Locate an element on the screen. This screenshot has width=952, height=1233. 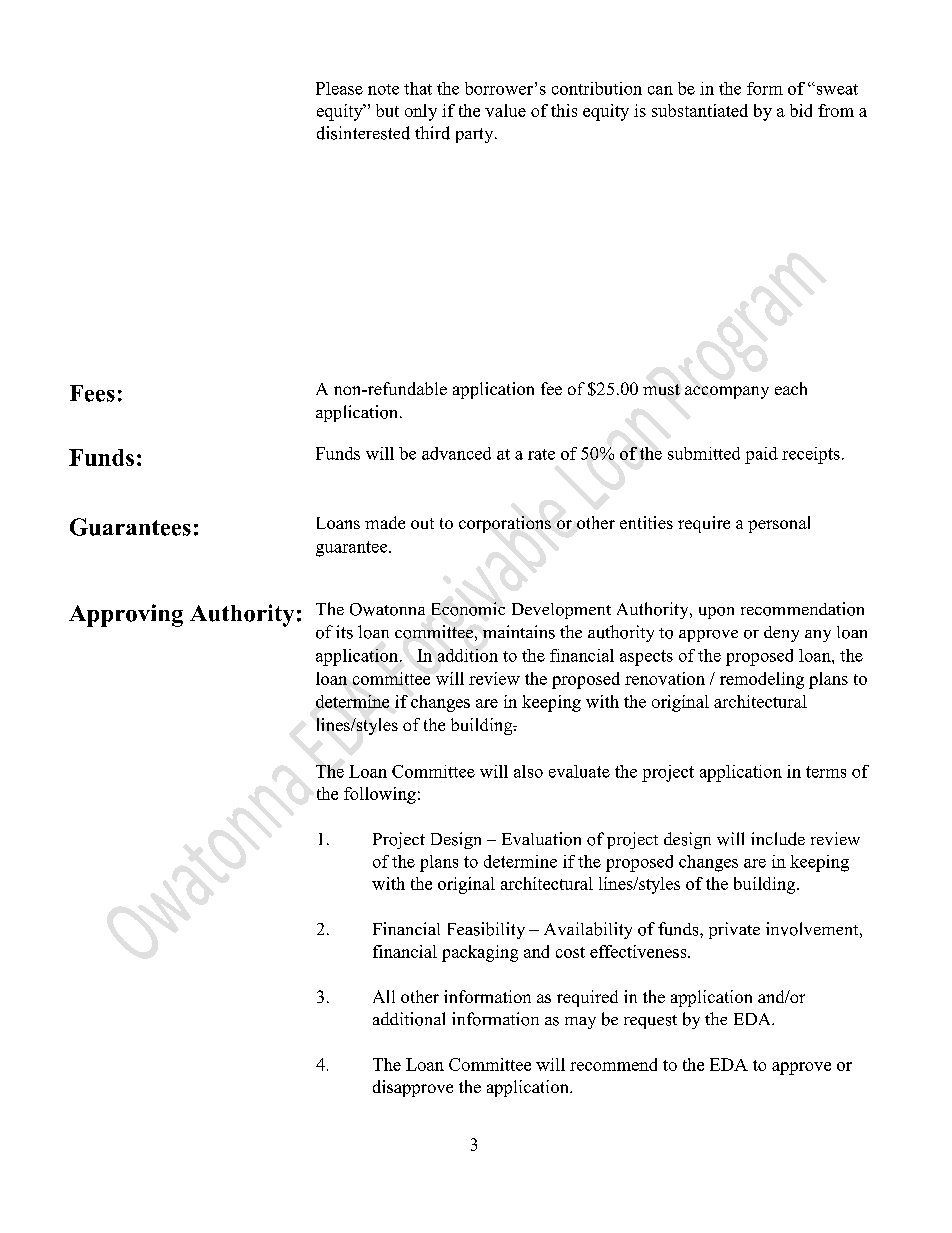
substantiated is located at coordinates (700, 110).
